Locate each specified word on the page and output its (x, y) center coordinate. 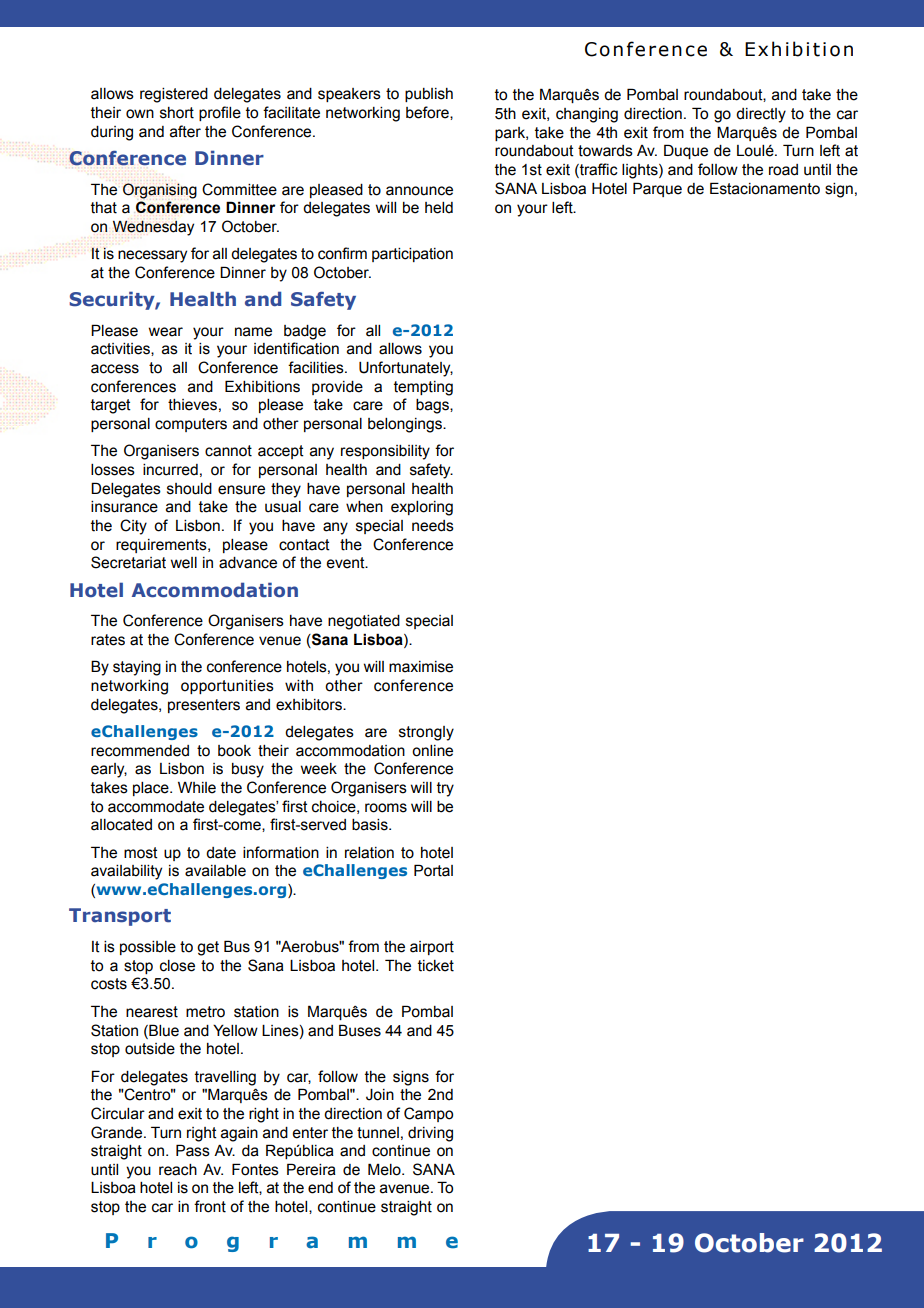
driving (430, 1134)
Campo (428, 1114)
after (185, 131)
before (428, 113)
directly (761, 115)
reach (178, 1170)
